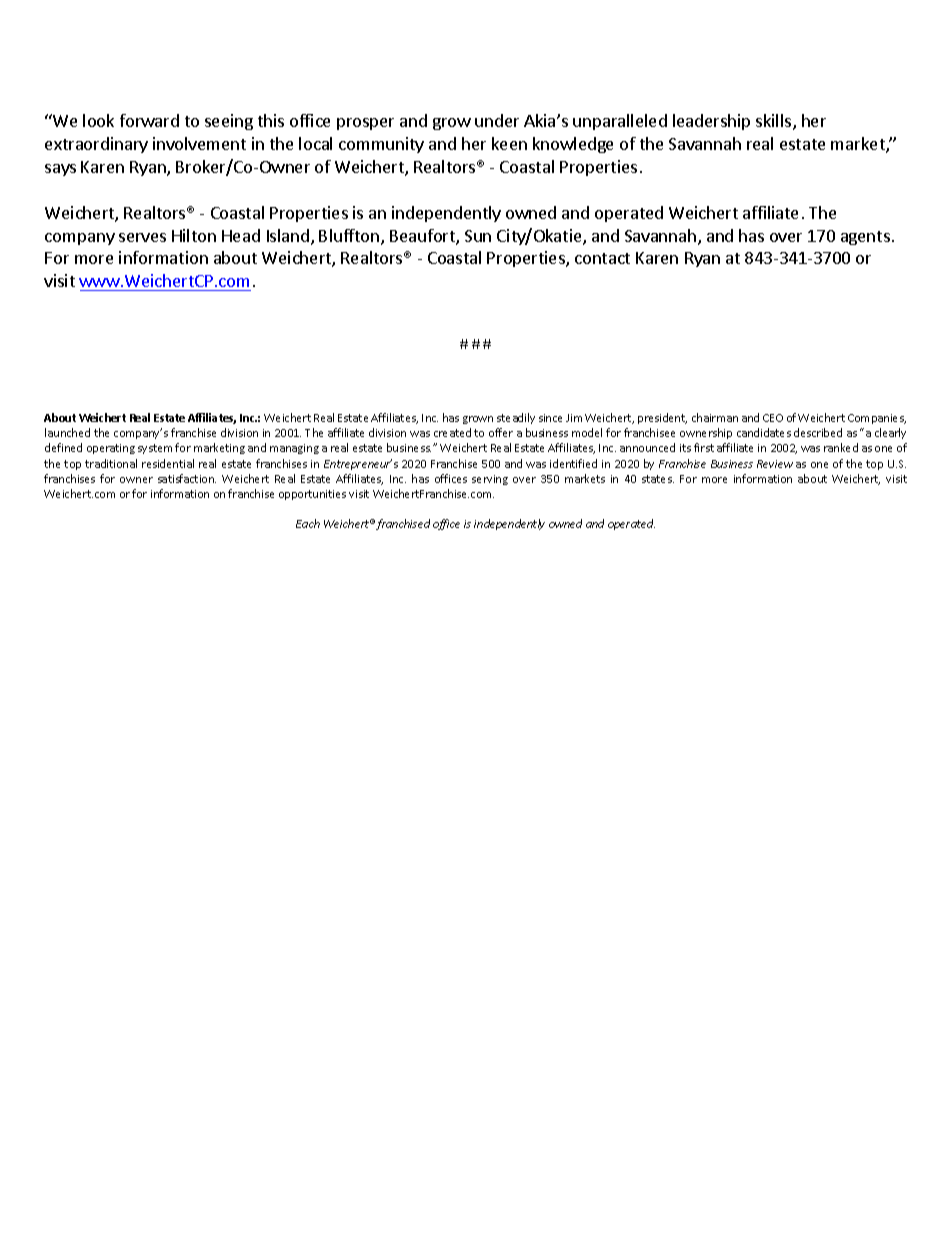  I want to click on serving, so click(490, 480).
